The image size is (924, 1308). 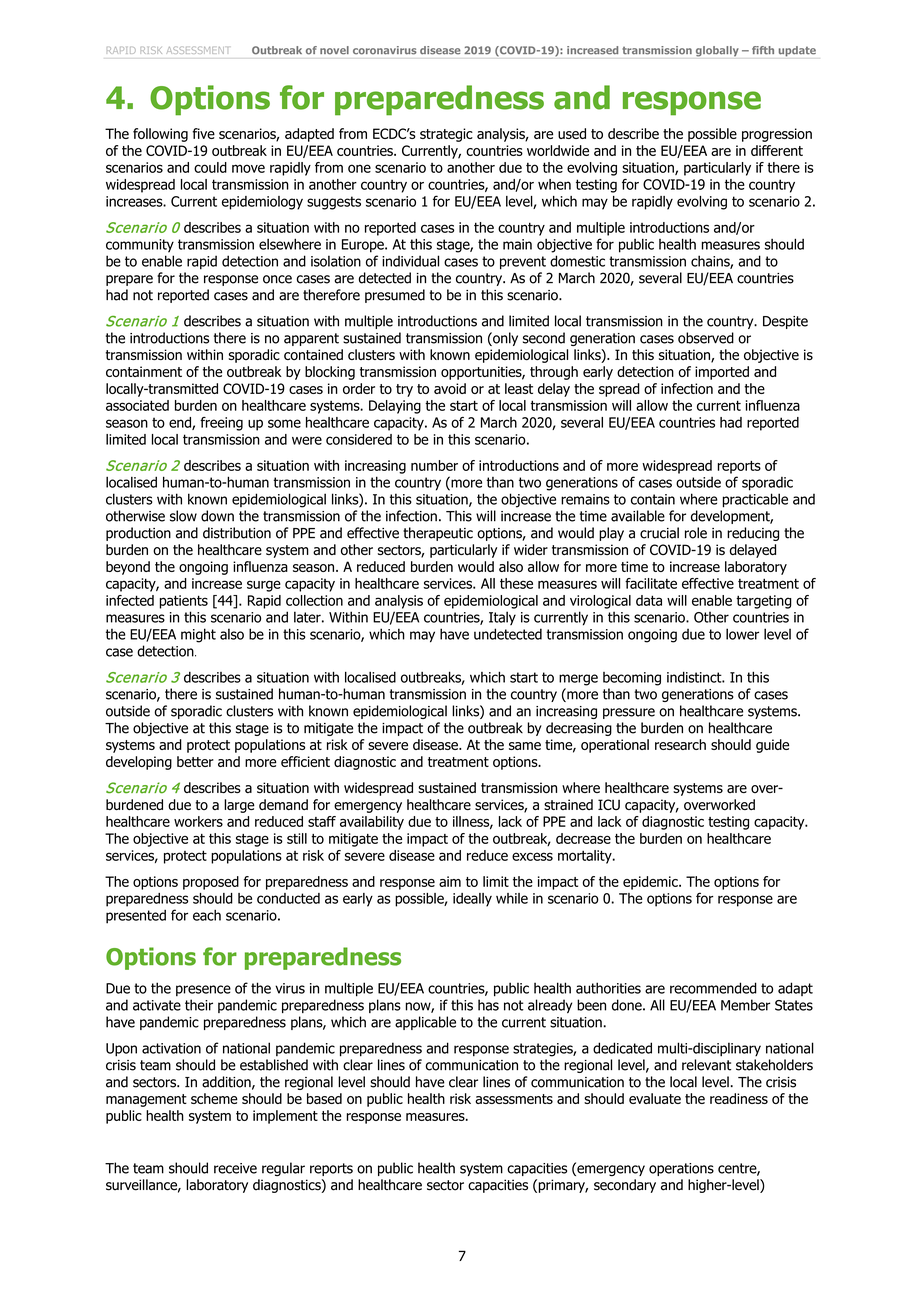 I want to click on patients, so click(x=184, y=602).
